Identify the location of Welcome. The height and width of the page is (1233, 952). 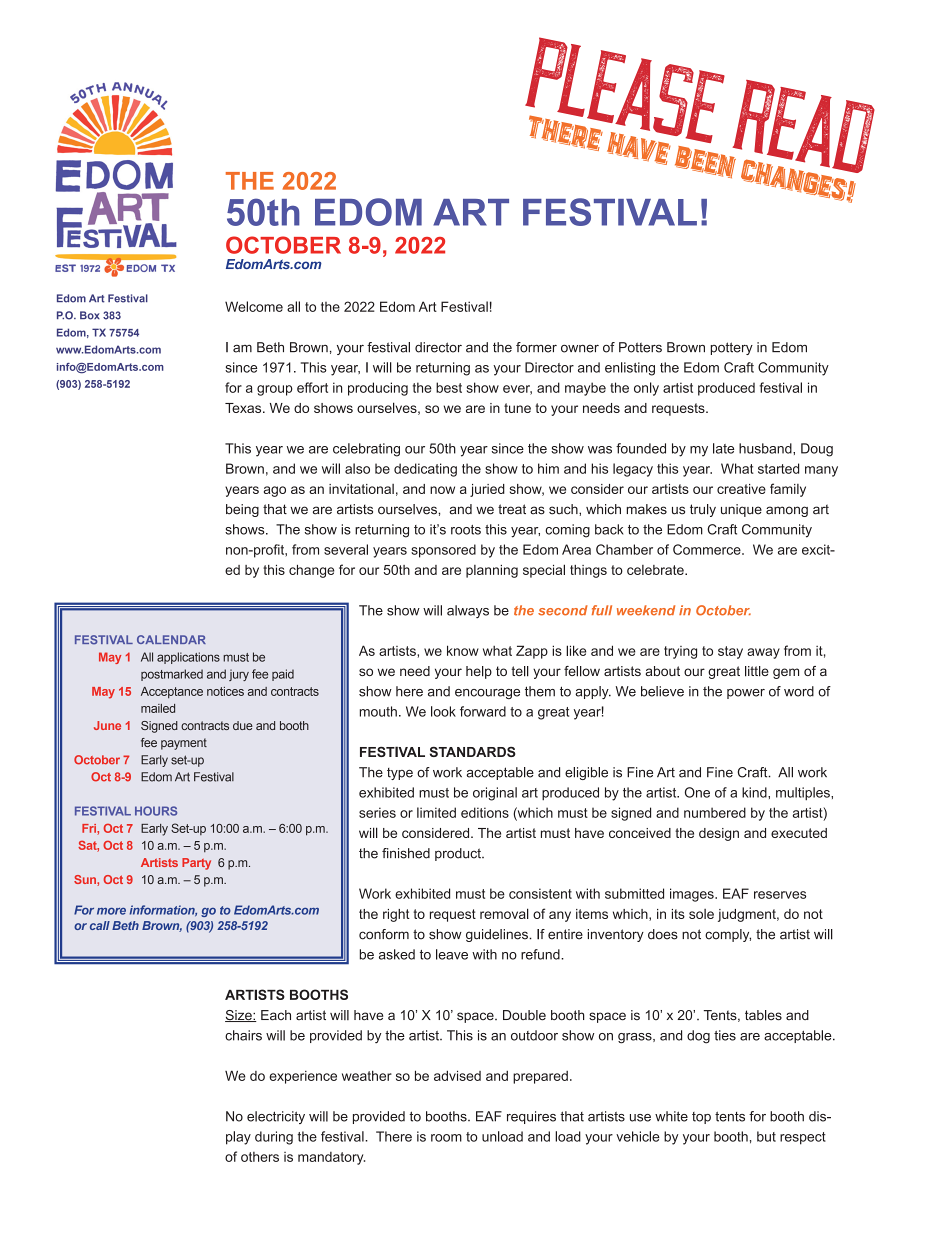
(254, 306).
